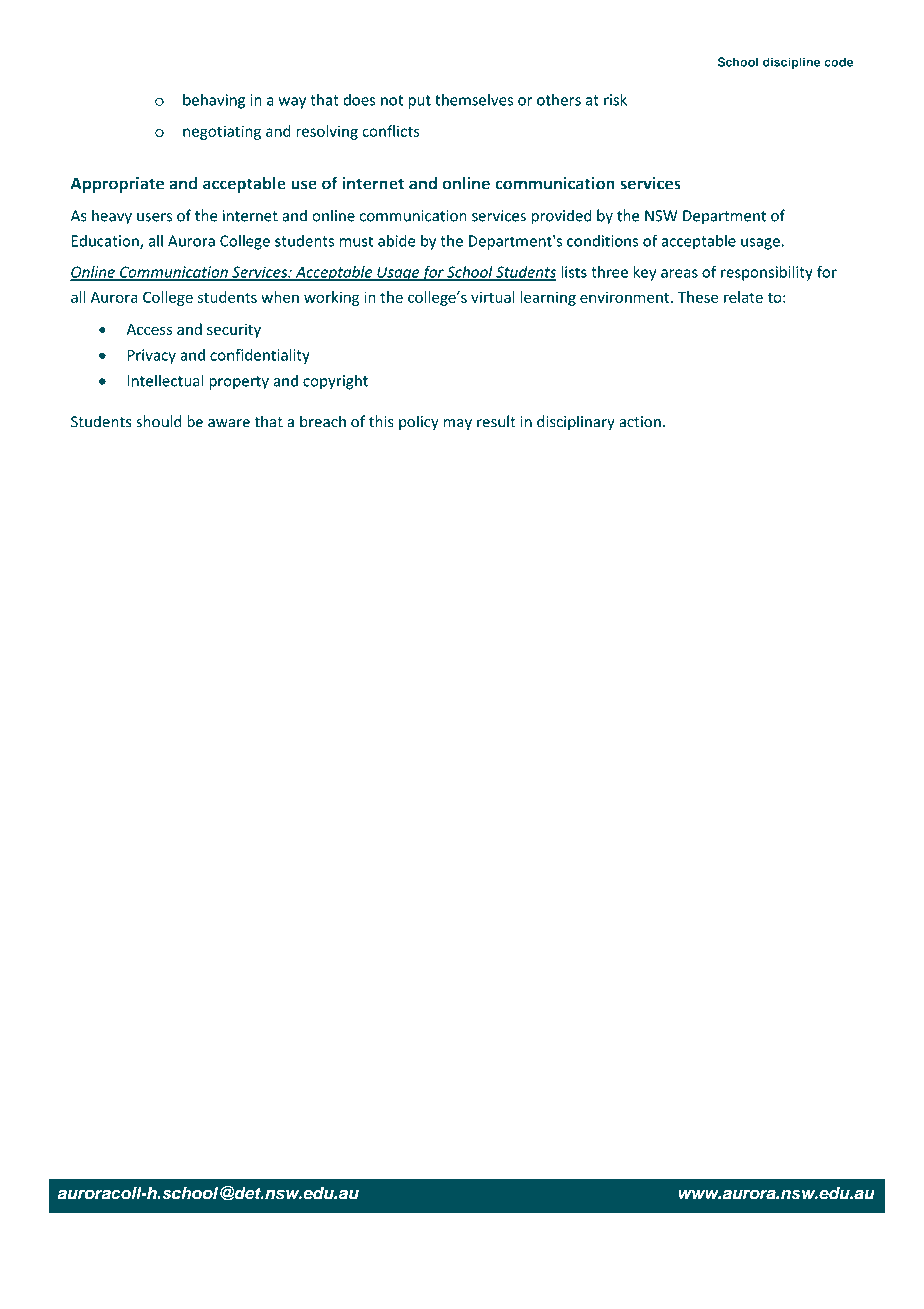 This document has height=1309, width=924. What do you see at coordinates (397, 240) in the document?
I see `abide` at bounding box center [397, 240].
